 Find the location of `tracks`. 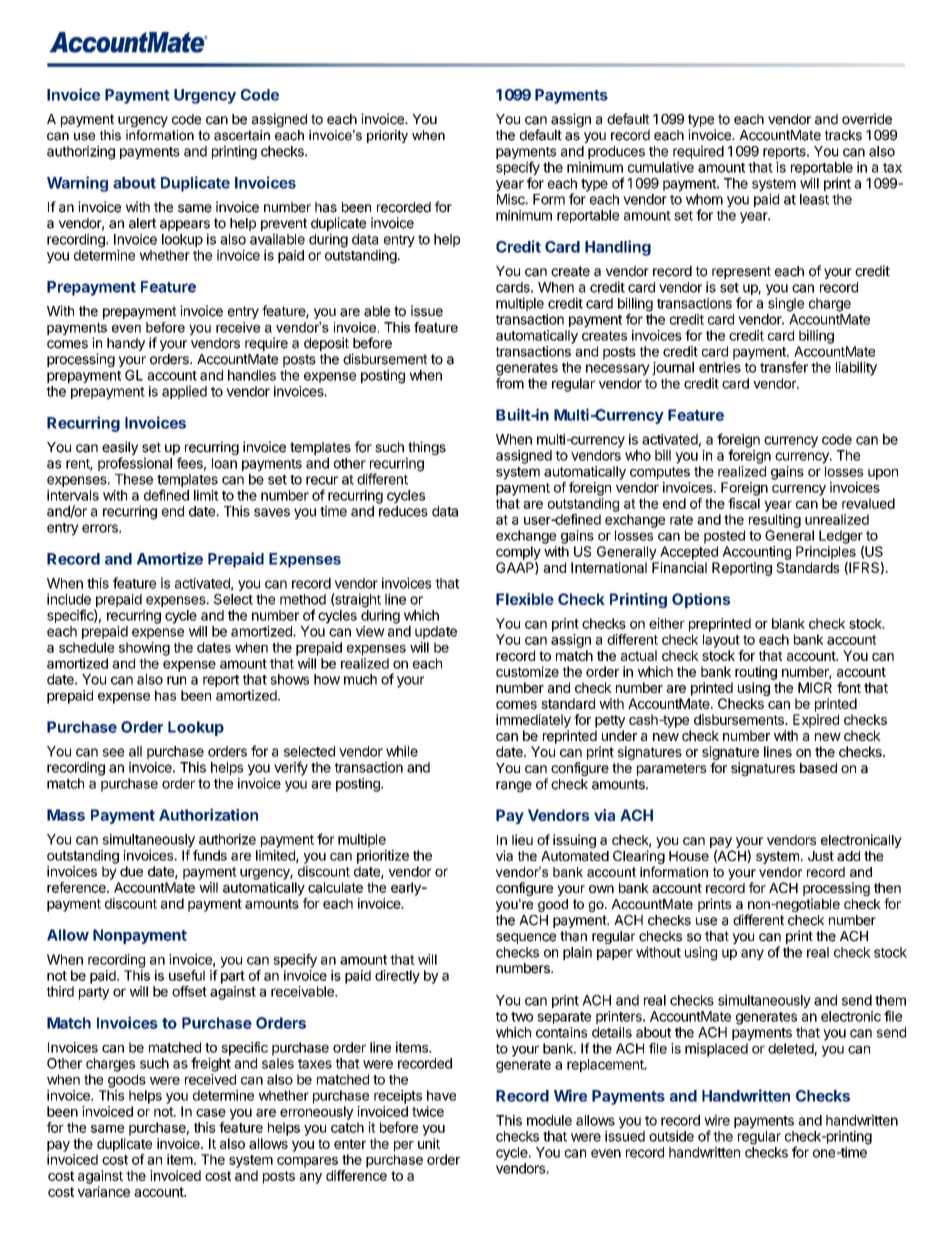

tracks is located at coordinates (843, 135).
